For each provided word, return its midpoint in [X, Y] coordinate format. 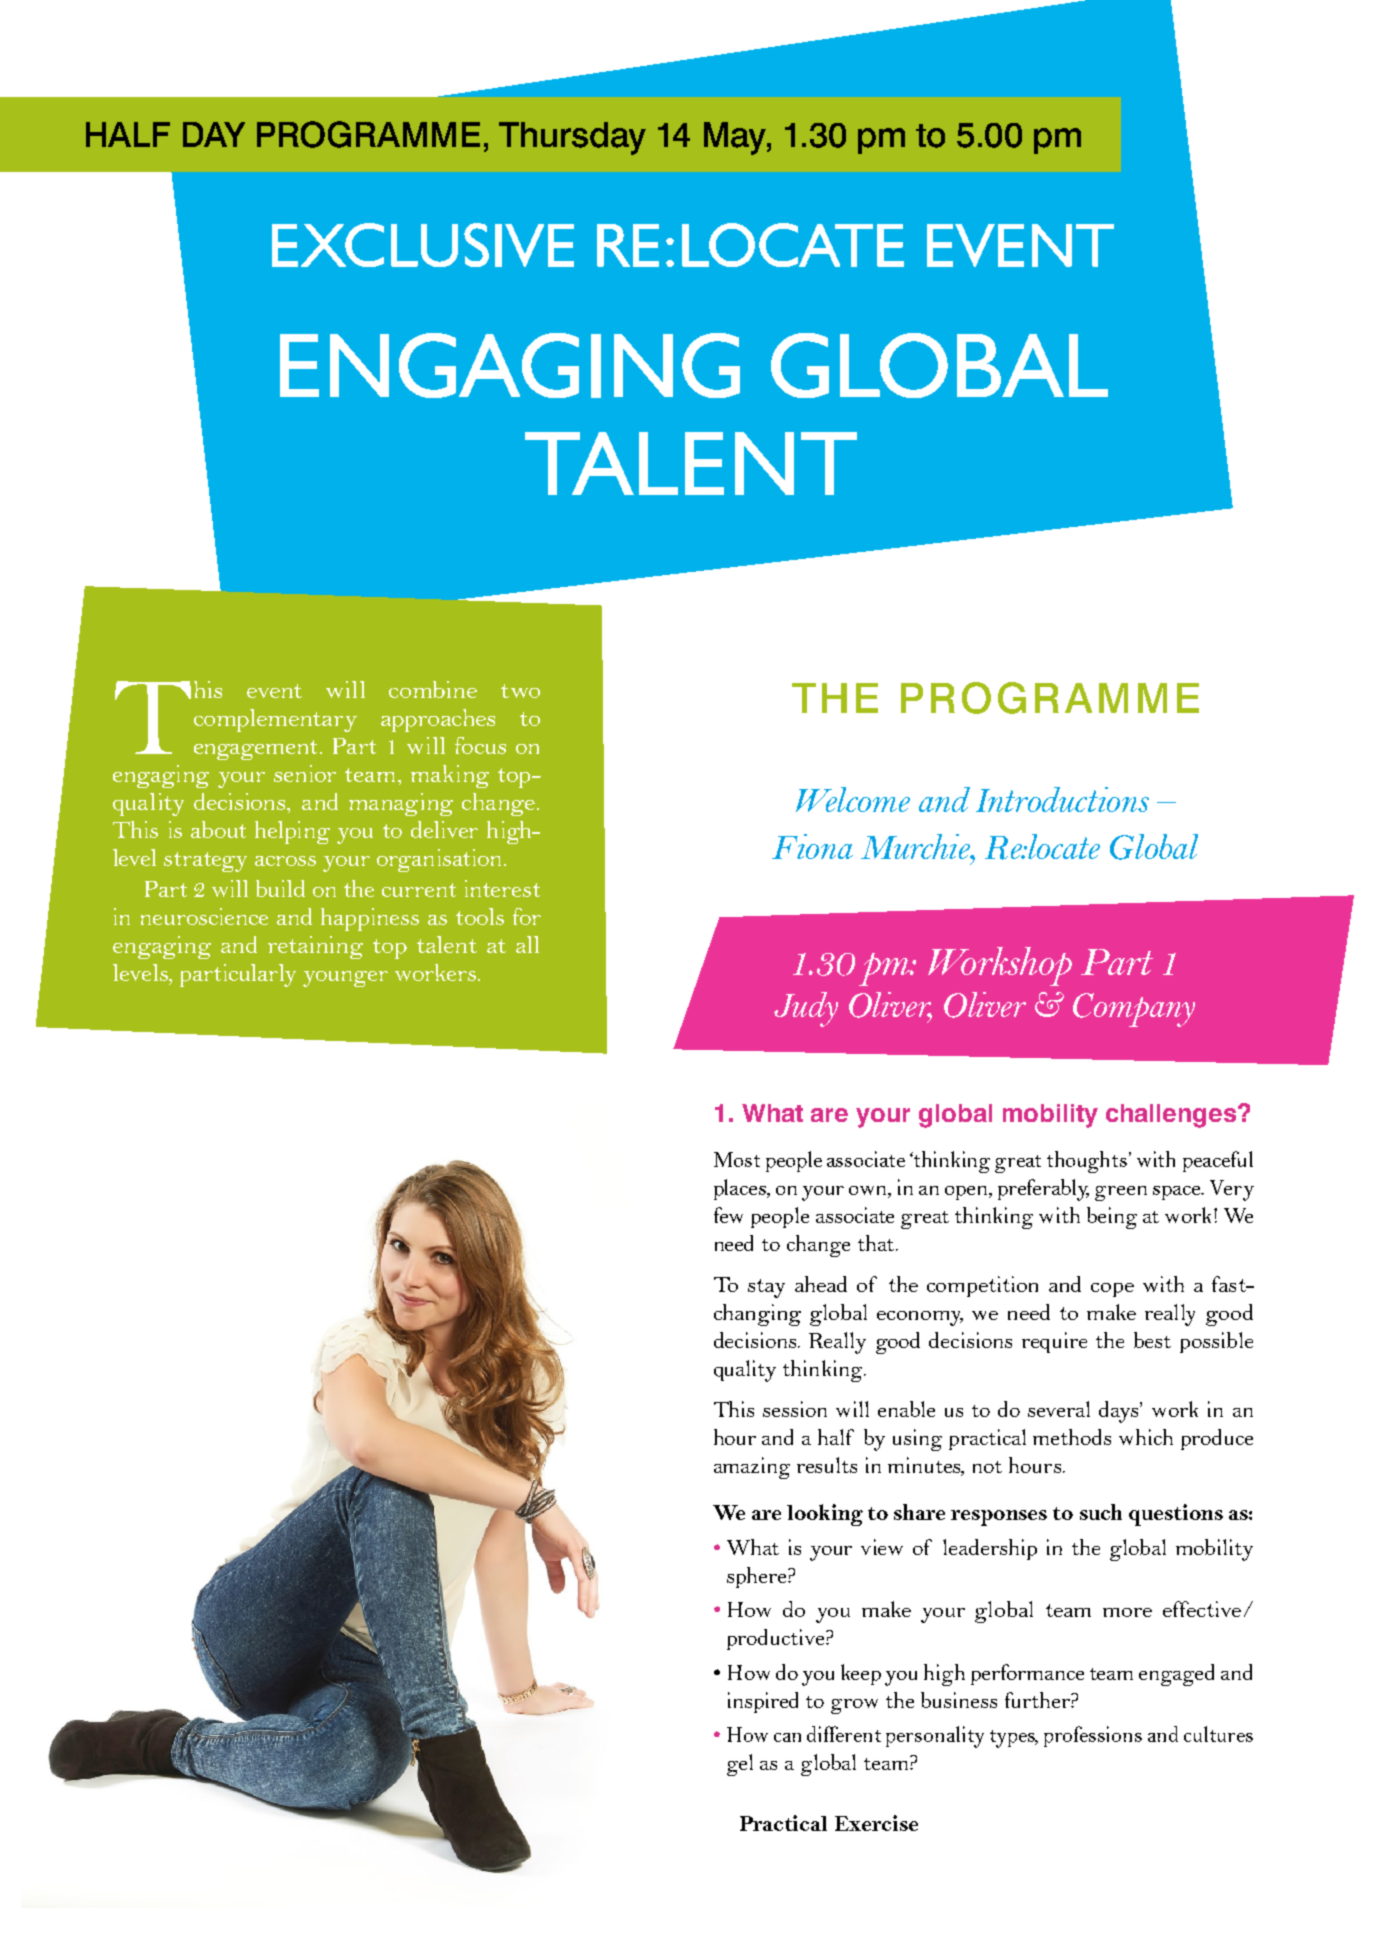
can [787, 1737]
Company [1134, 1010]
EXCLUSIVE [423, 245]
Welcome [853, 799]
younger [345, 979]
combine [433, 689]
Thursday [572, 138]
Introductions [1062, 799]
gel [740, 1765]
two [520, 691]
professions [1093, 1736]
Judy [806, 1009]
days [1120, 1412]
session [795, 1409]
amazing [752, 1468]
